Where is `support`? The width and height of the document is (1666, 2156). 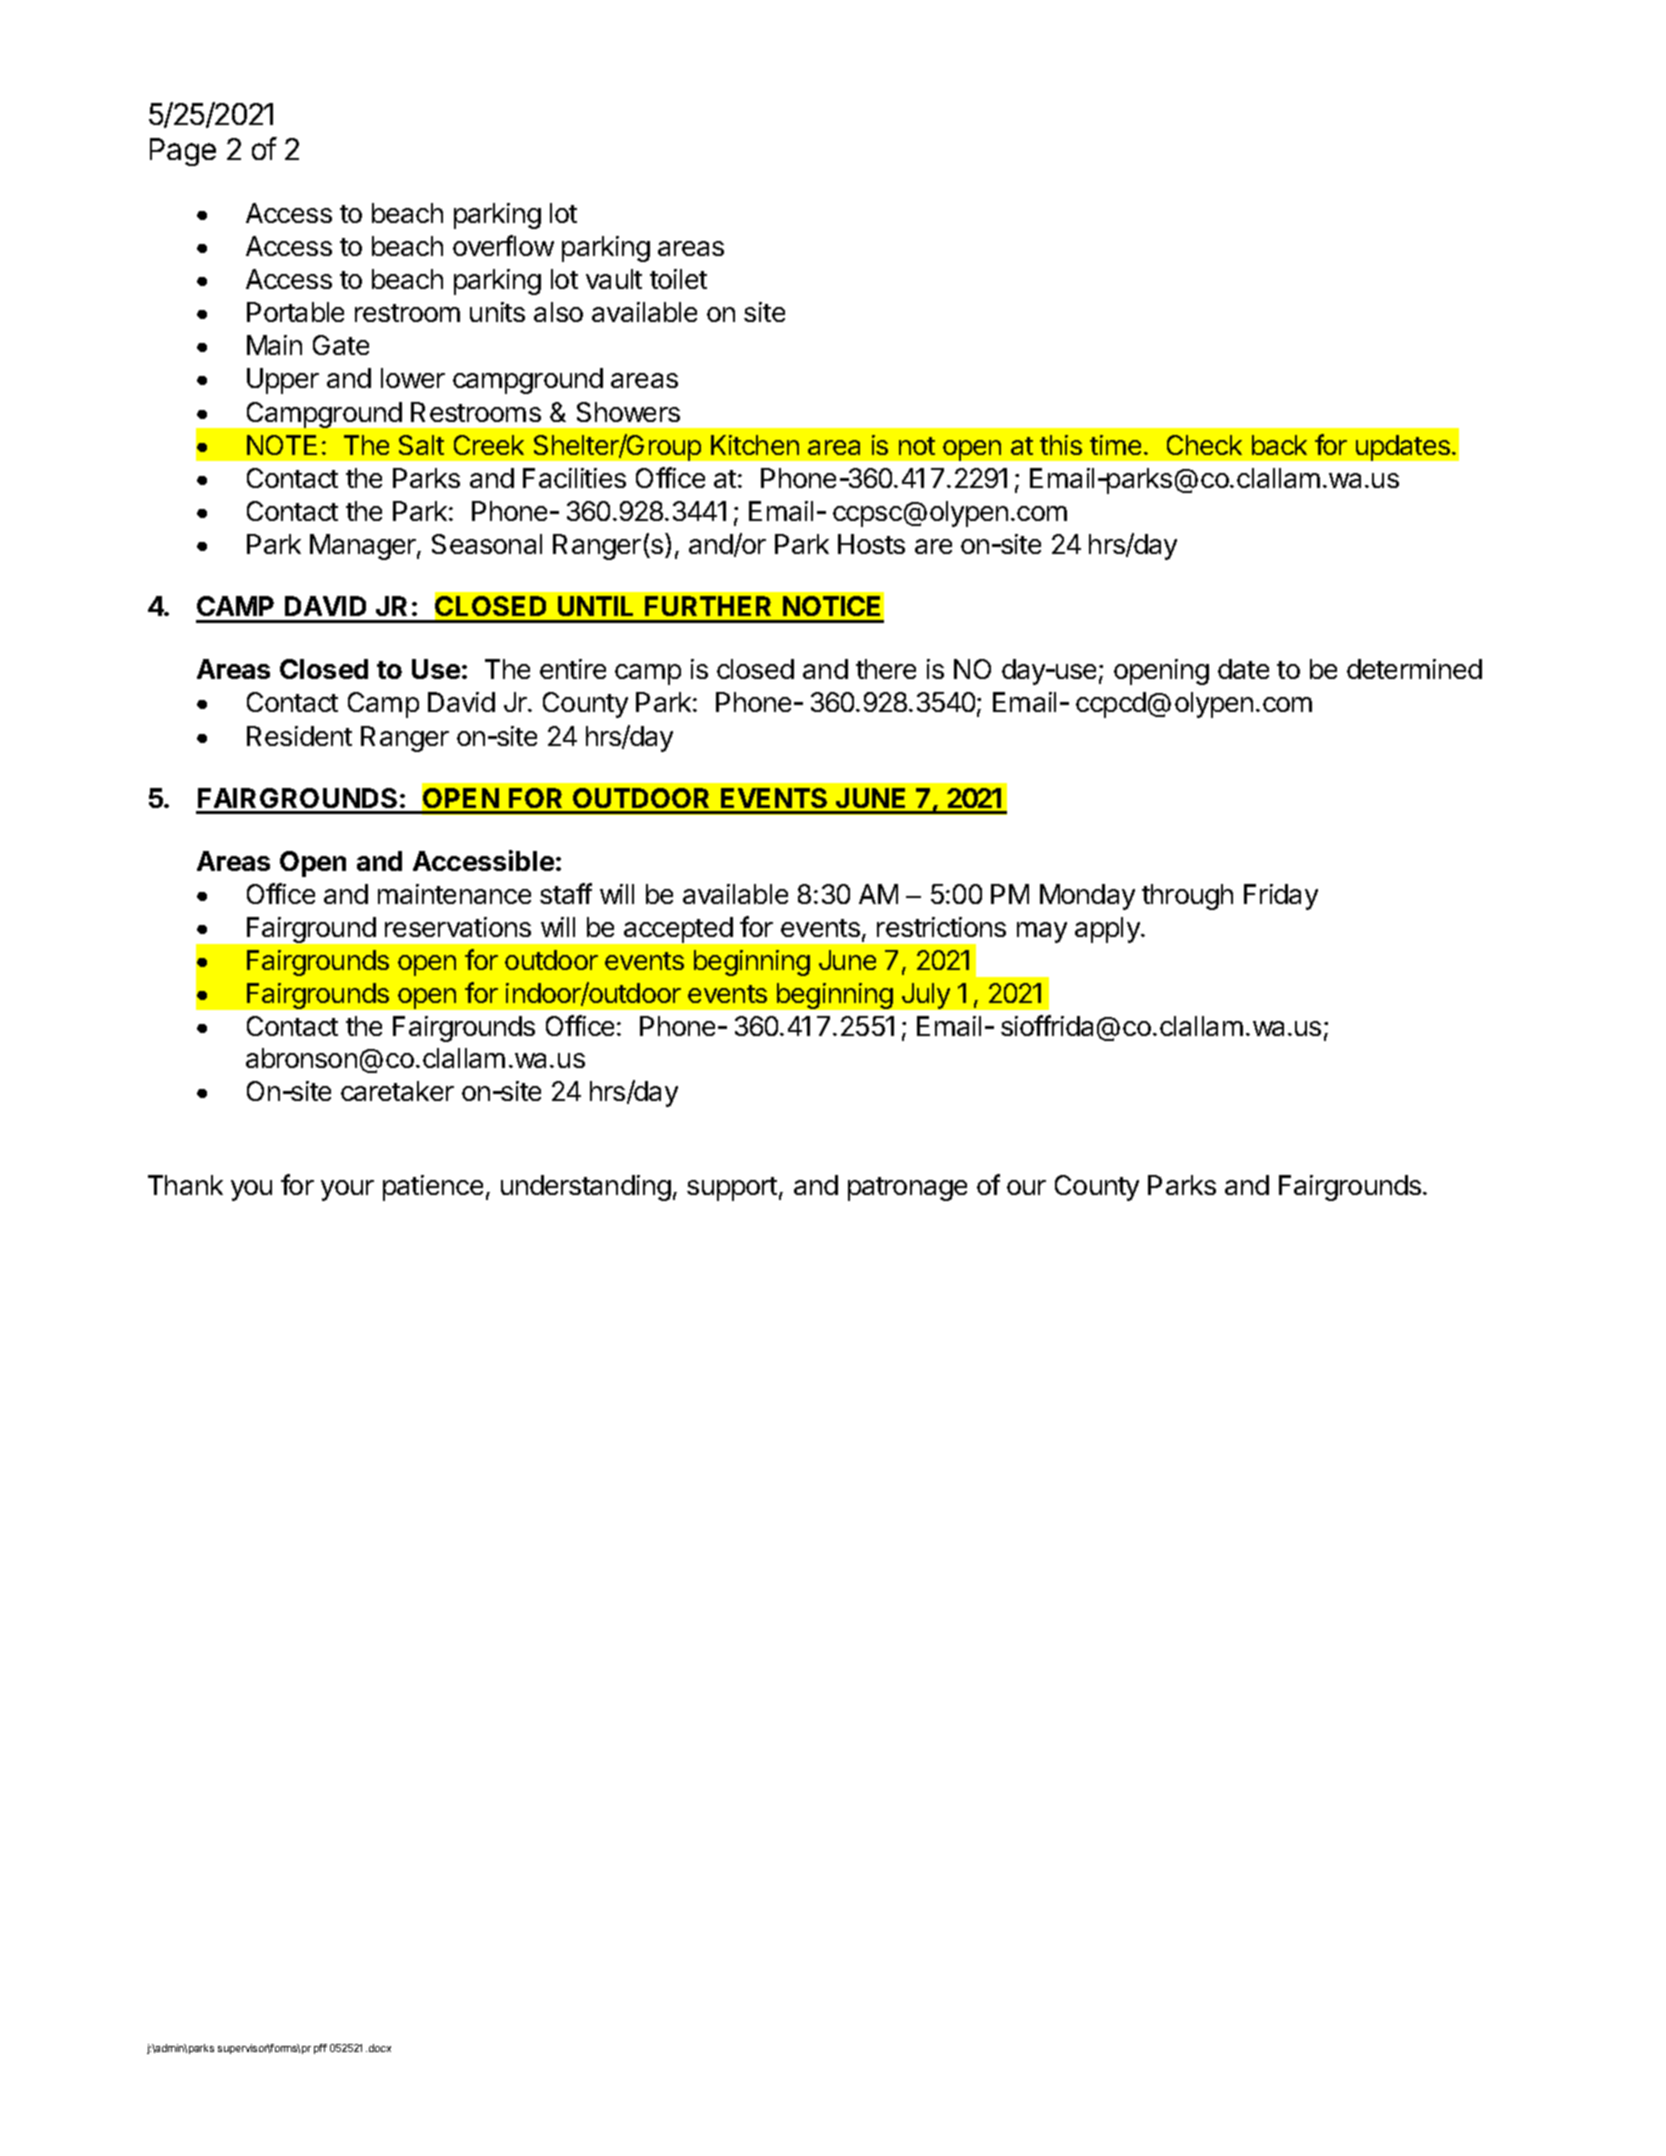 support is located at coordinates (732, 1189).
